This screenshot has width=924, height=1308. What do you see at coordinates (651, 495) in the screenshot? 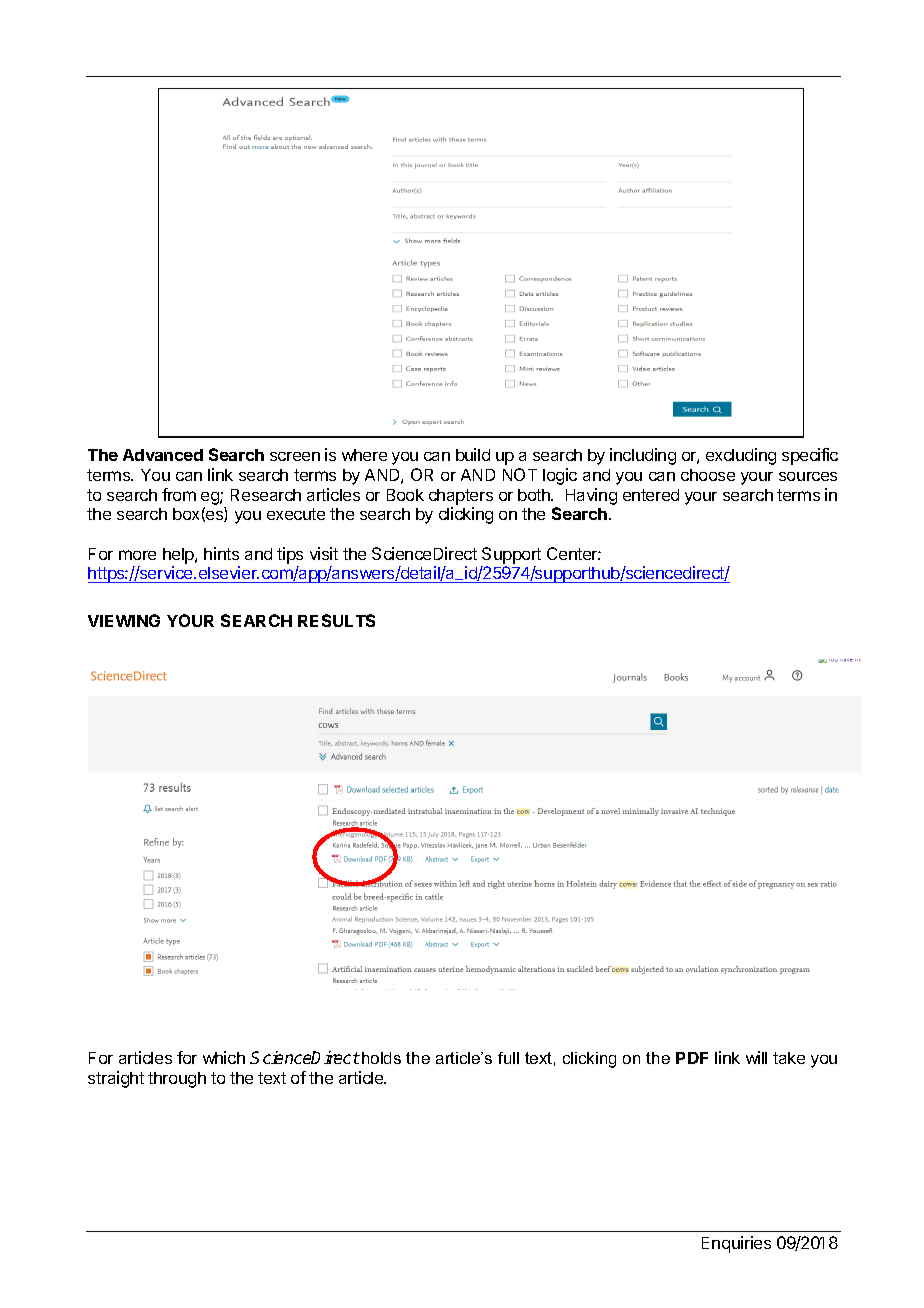
I see `entered` at bounding box center [651, 495].
